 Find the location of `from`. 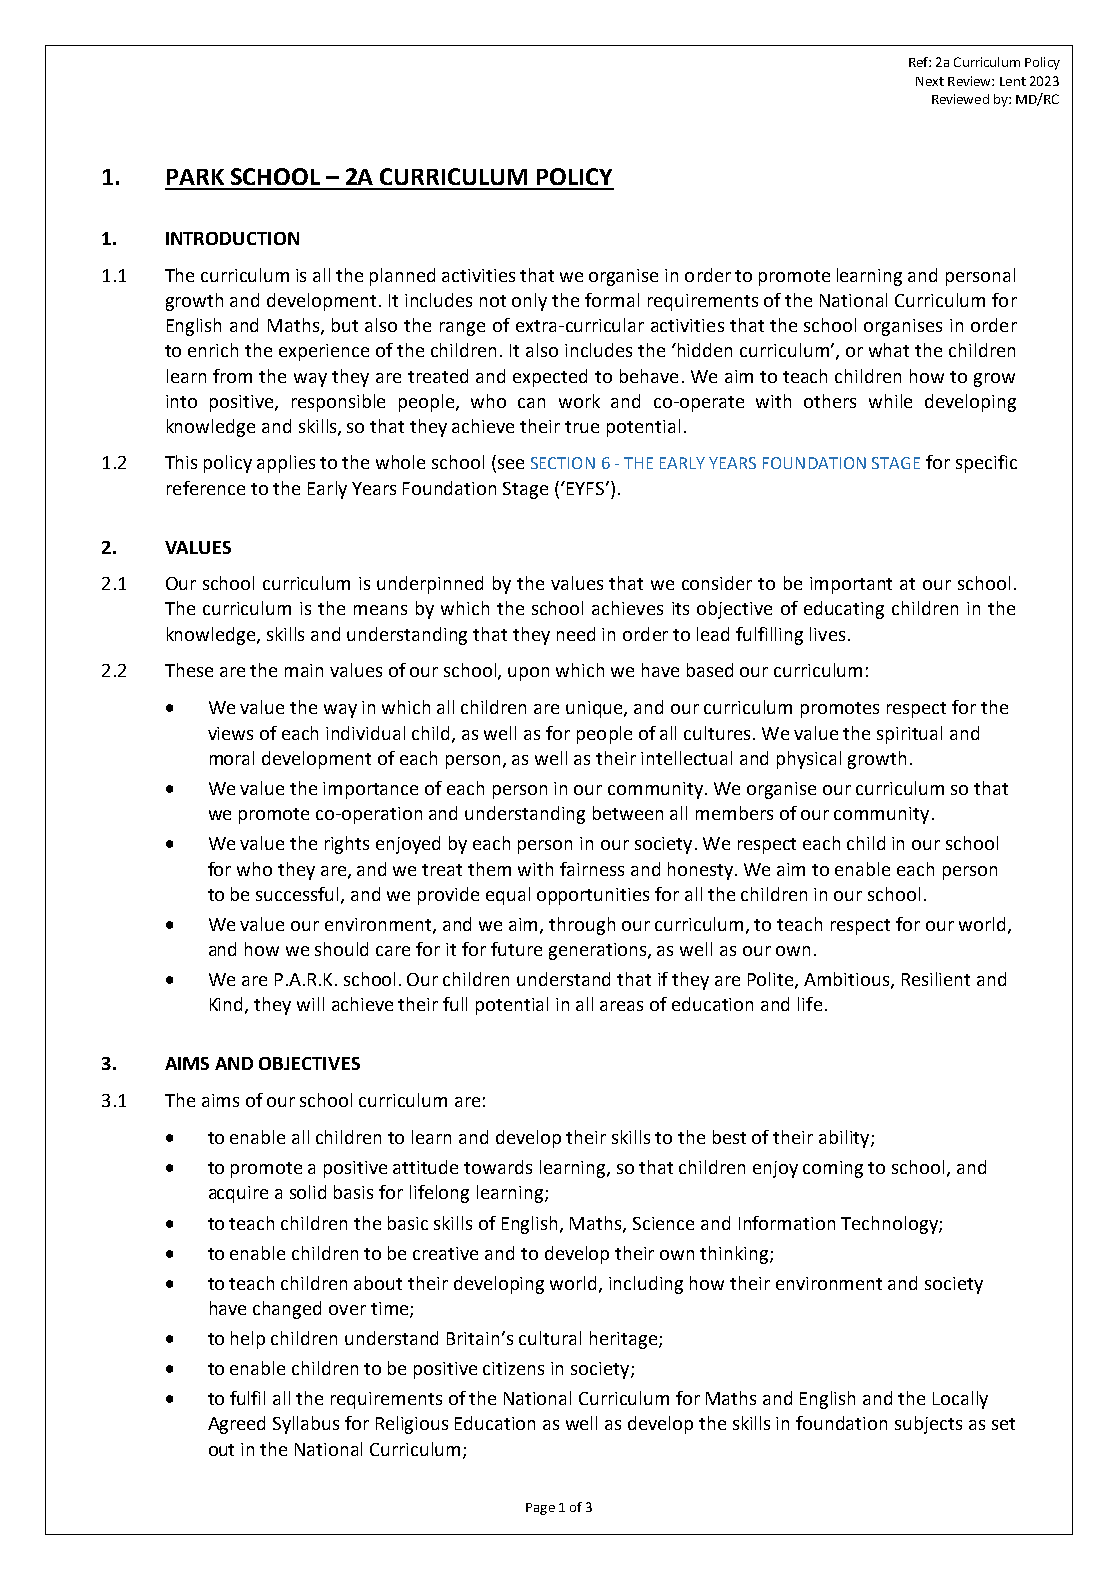

from is located at coordinates (232, 376).
